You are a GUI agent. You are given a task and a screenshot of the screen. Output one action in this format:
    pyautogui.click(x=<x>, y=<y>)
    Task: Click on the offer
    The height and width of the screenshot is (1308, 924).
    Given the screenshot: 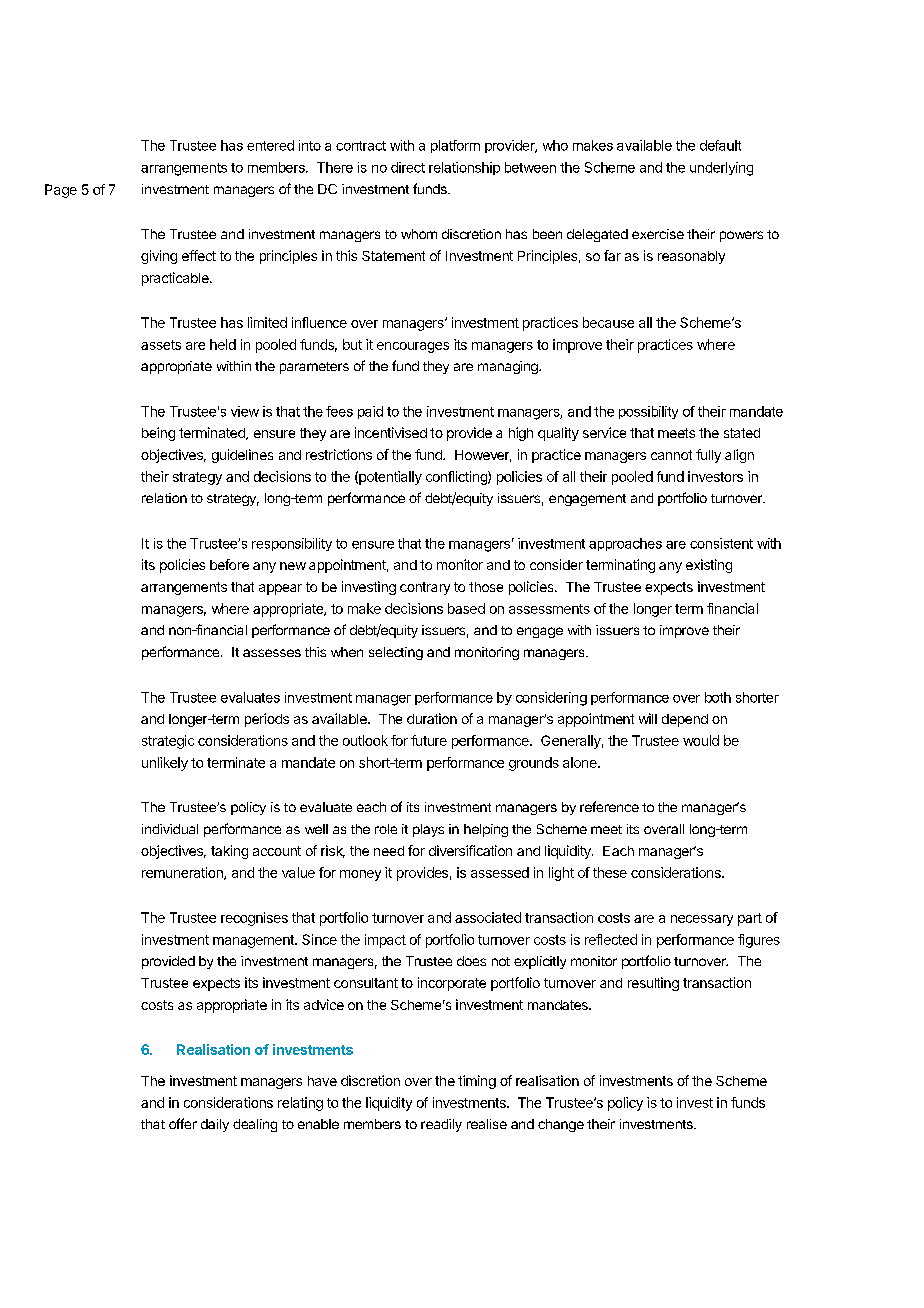 What is the action you would take?
    pyautogui.click(x=183, y=1123)
